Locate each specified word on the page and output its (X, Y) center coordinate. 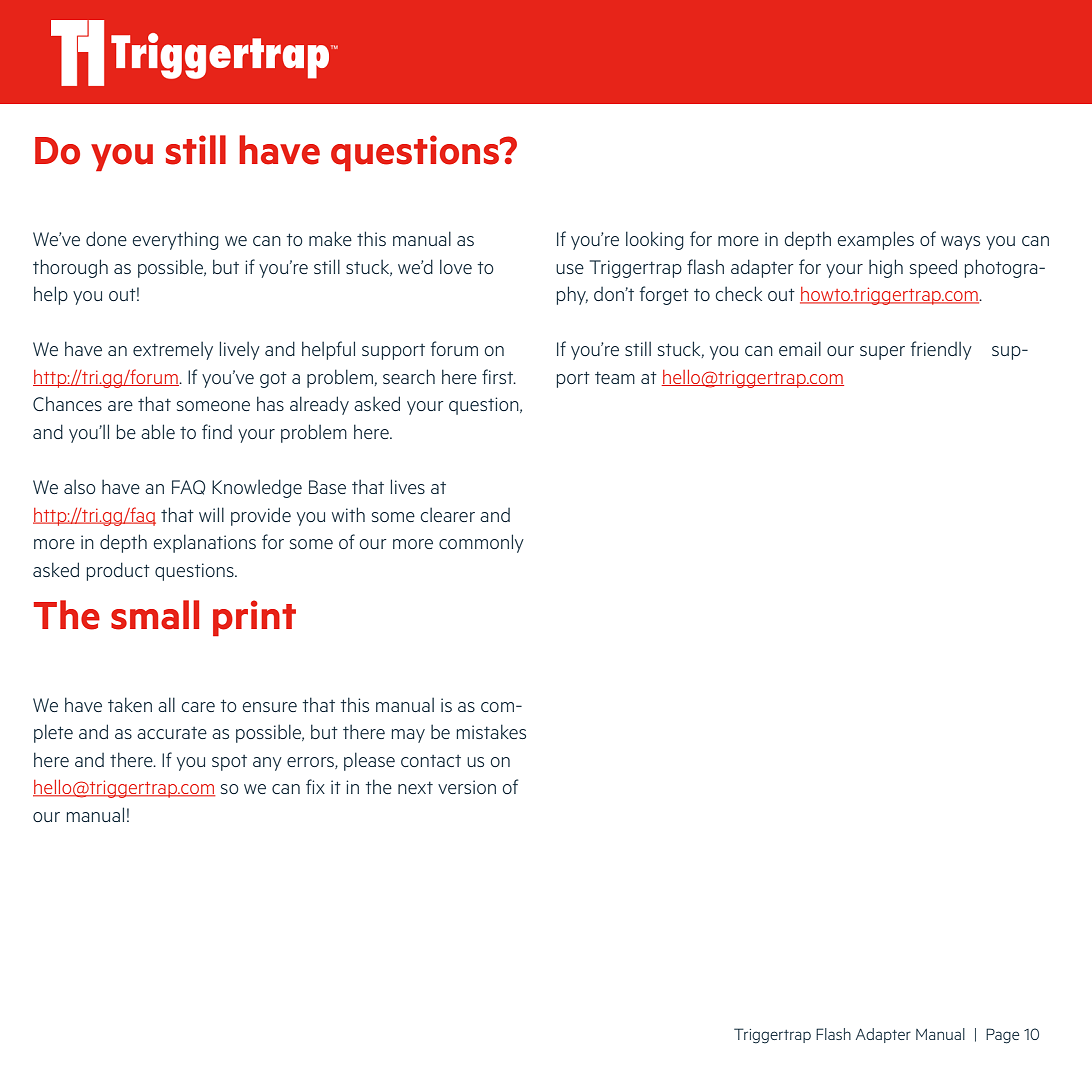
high (886, 268)
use (570, 269)
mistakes (491, 731)
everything (176, 240)
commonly (481, 543)
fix (315, 786)
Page (1002, 1036)
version (467, 787)
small (155, 615)
